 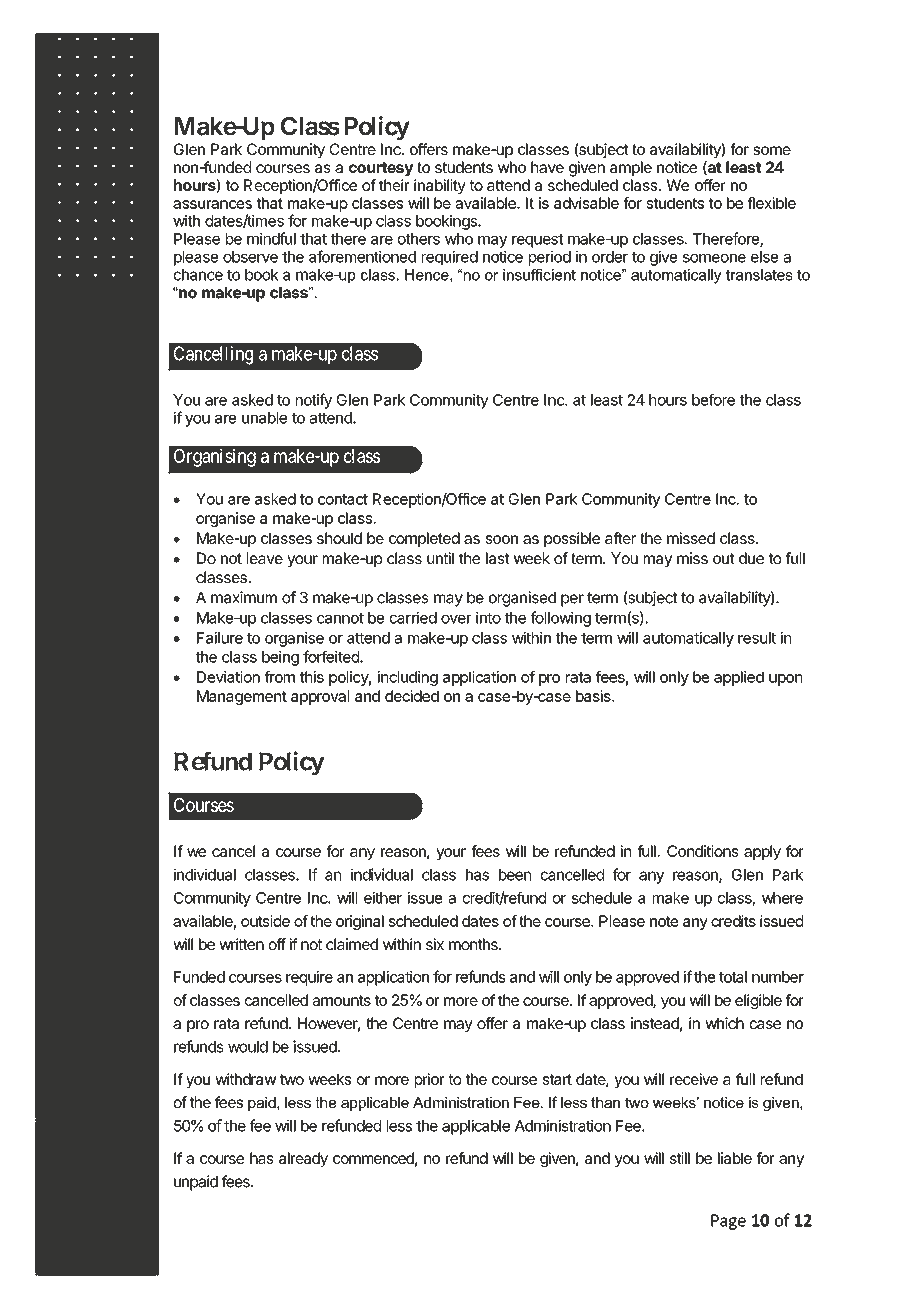 I want to click on Conditions, so click(x=703, y=851).
